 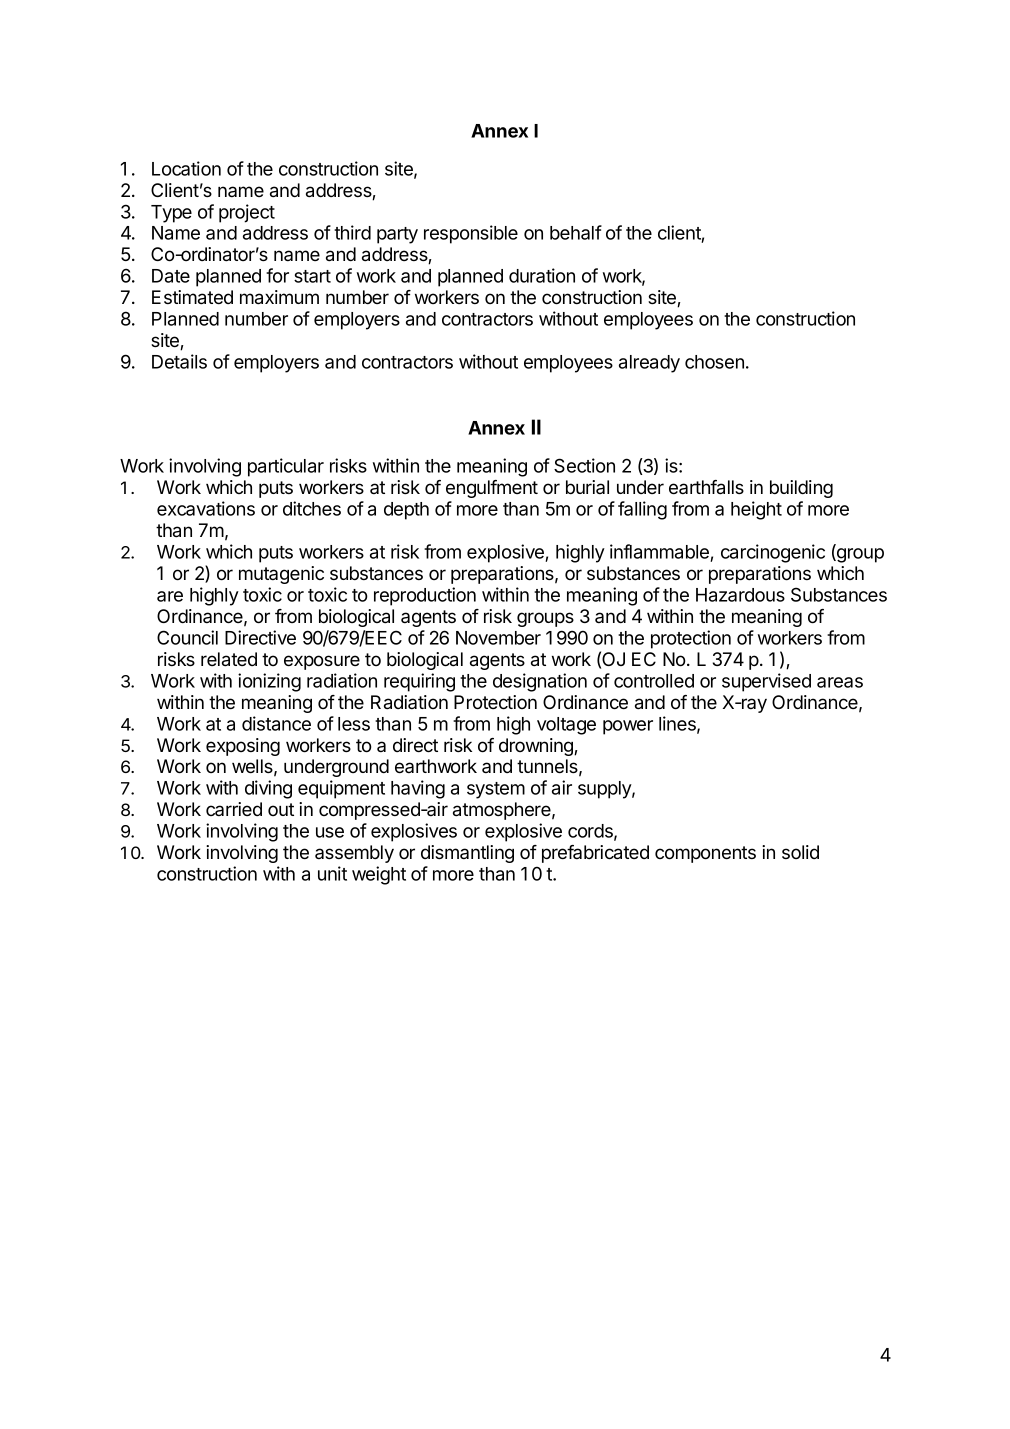 What do you see at coordinates (234, 809) in the screenshot?
I see `carried` at bounding box center [234, 809].
